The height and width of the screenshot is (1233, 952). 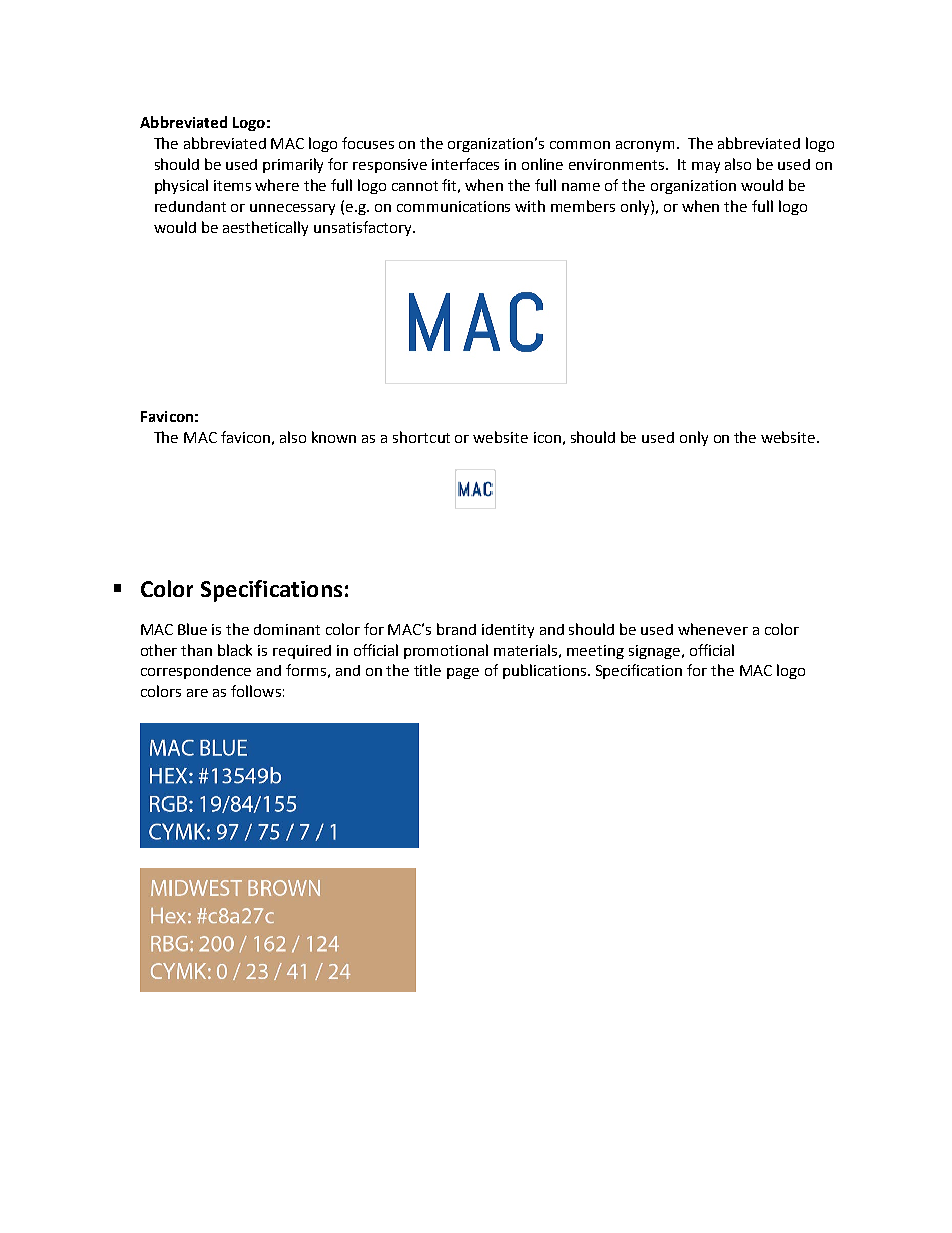 I want to click on interfaces, so click(x=465, y=164).
